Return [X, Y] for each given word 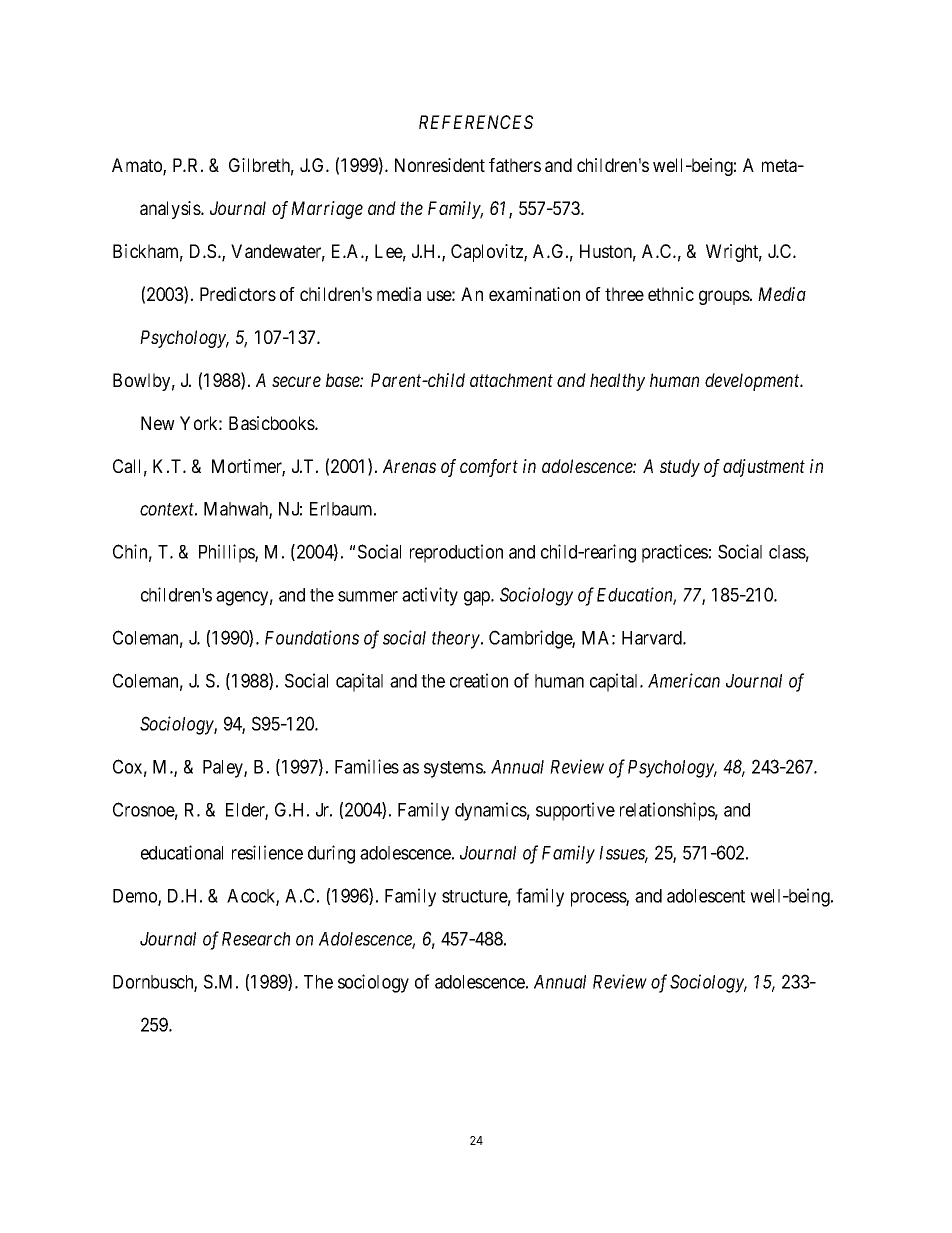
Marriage [327, 210]
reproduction [456, 553]
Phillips [227, 553]
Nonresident [440, 165]
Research [256, 939]
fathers [515, 165]
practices [675, 553]
